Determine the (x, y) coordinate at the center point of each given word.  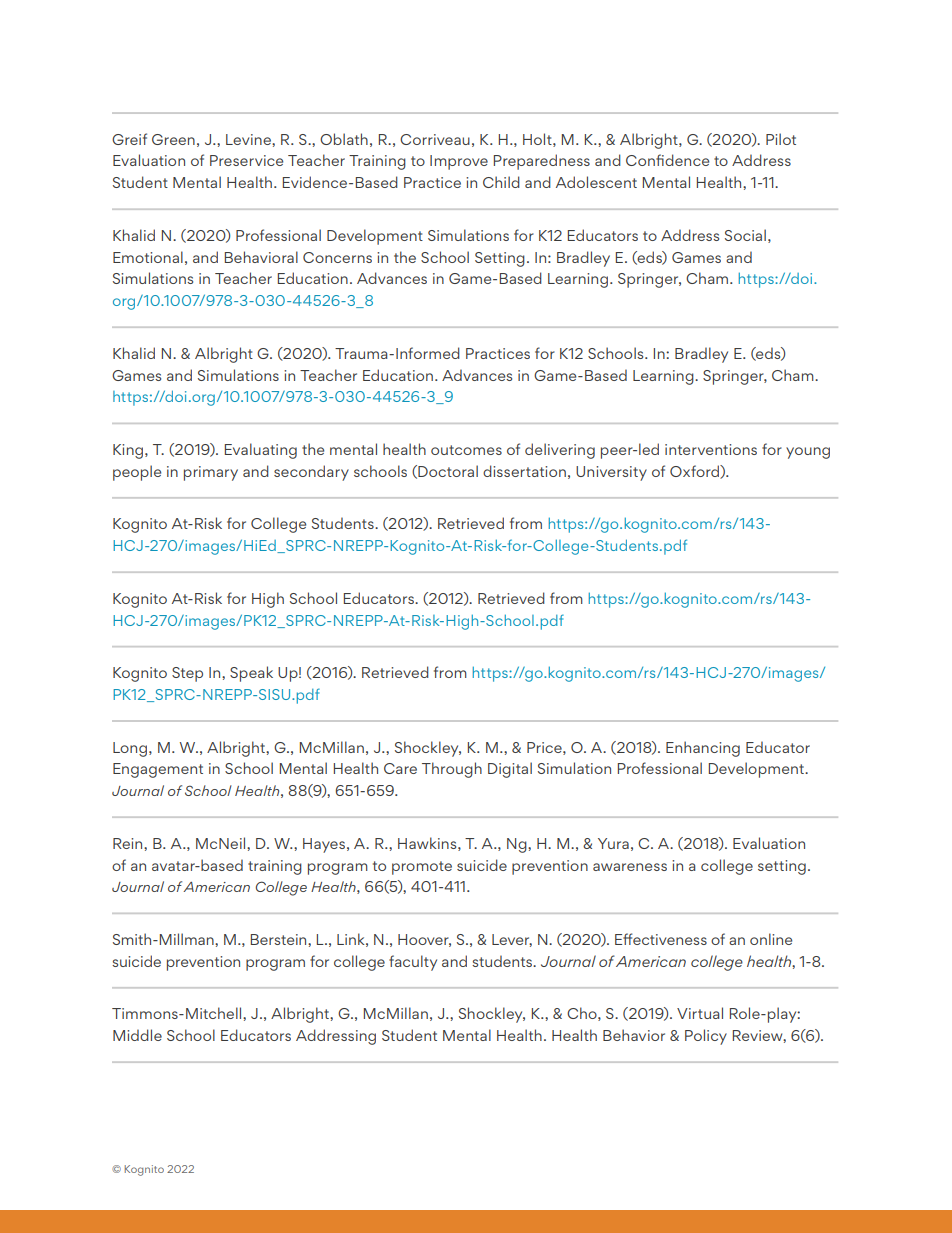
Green (173, 139)
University (611, 473)
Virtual (700, 1013)
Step (187, 674)
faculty (413, 963)
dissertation (524, 471)
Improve (459, 162)
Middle (137, 1035)
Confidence (667, 160)
